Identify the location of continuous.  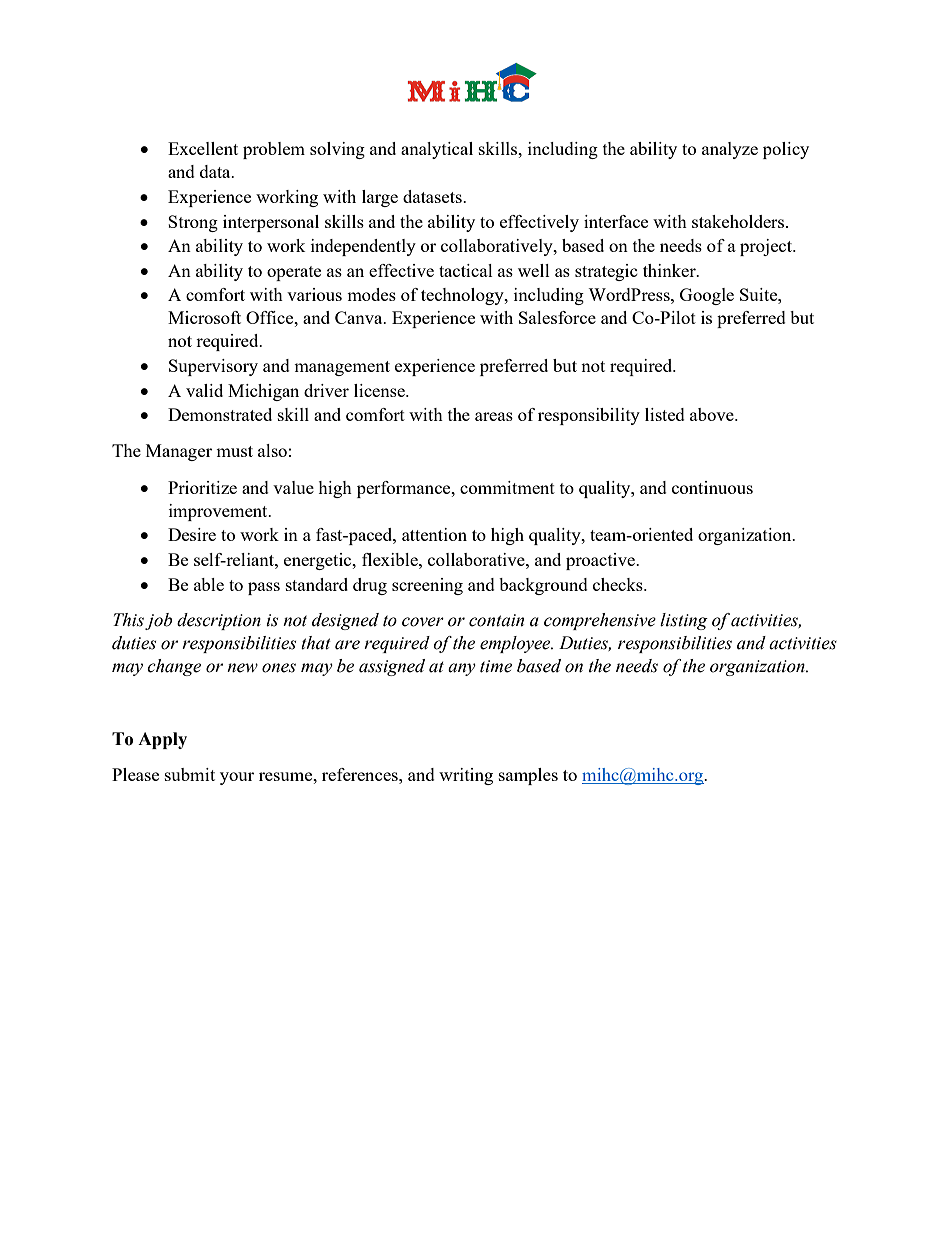
(712, 487).
